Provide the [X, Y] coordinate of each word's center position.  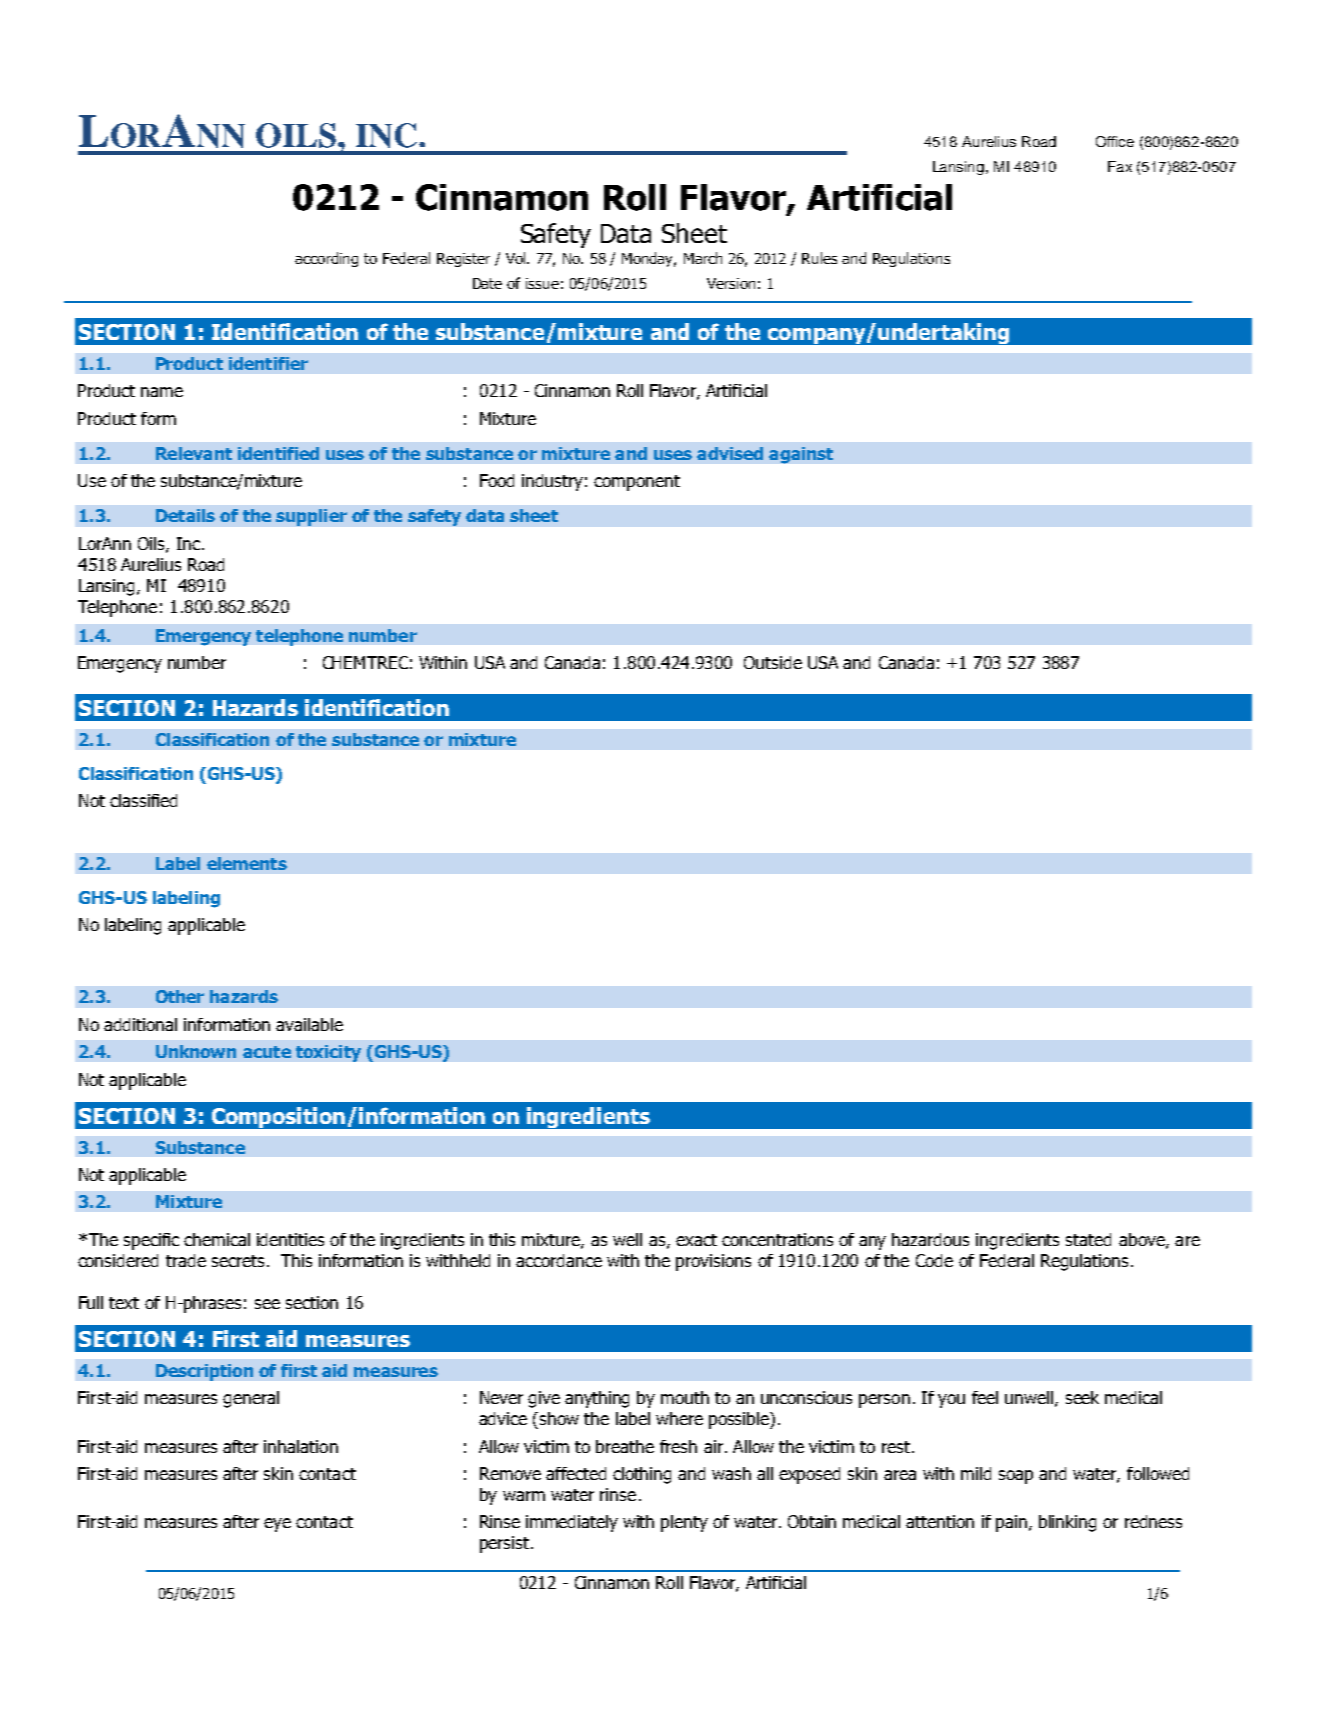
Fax [1120, 166]
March [703, 258]
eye [277, 1525]
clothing [642, 1475]
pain [1013, 1523]
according [326, 259]
